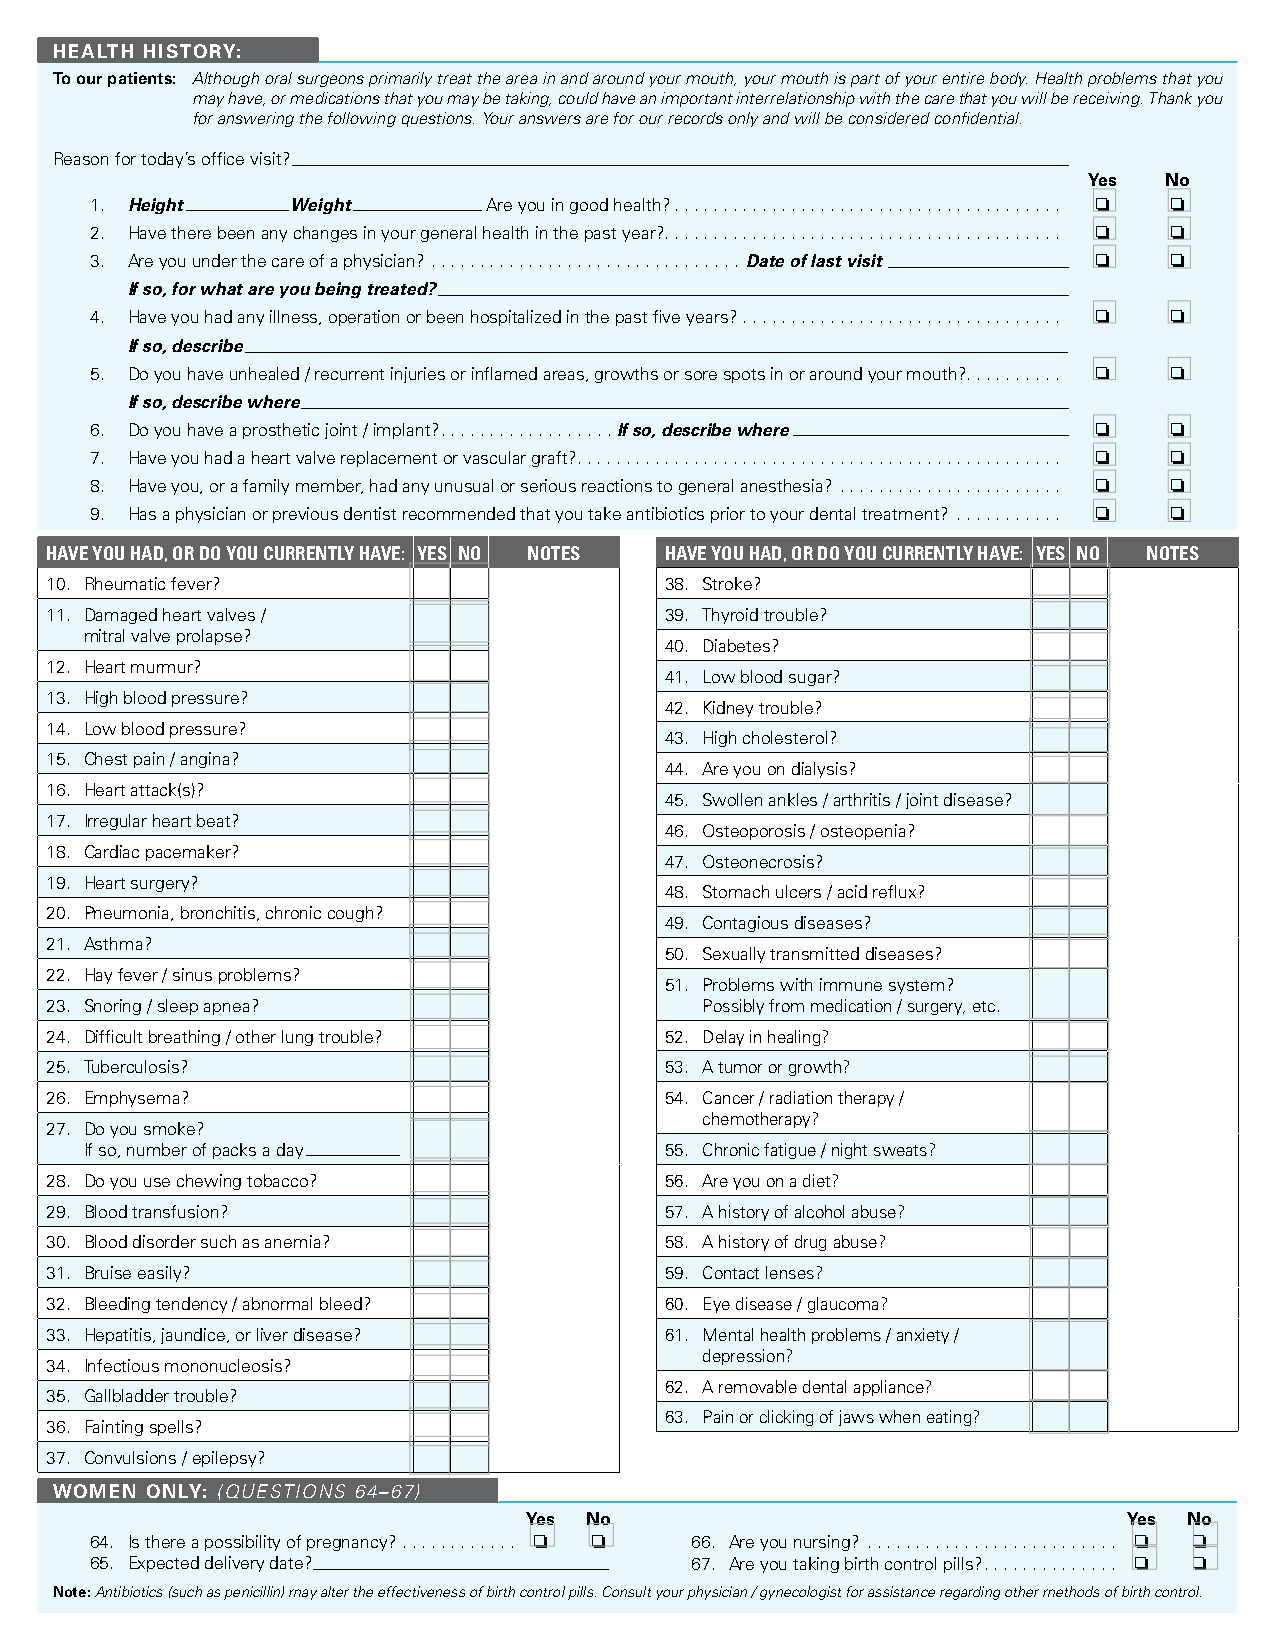 The height and width of the image is (1650, 1275). What do you see at coordinates (266, 487) in the image?
I see `family` at bounding box center [266, 487].
